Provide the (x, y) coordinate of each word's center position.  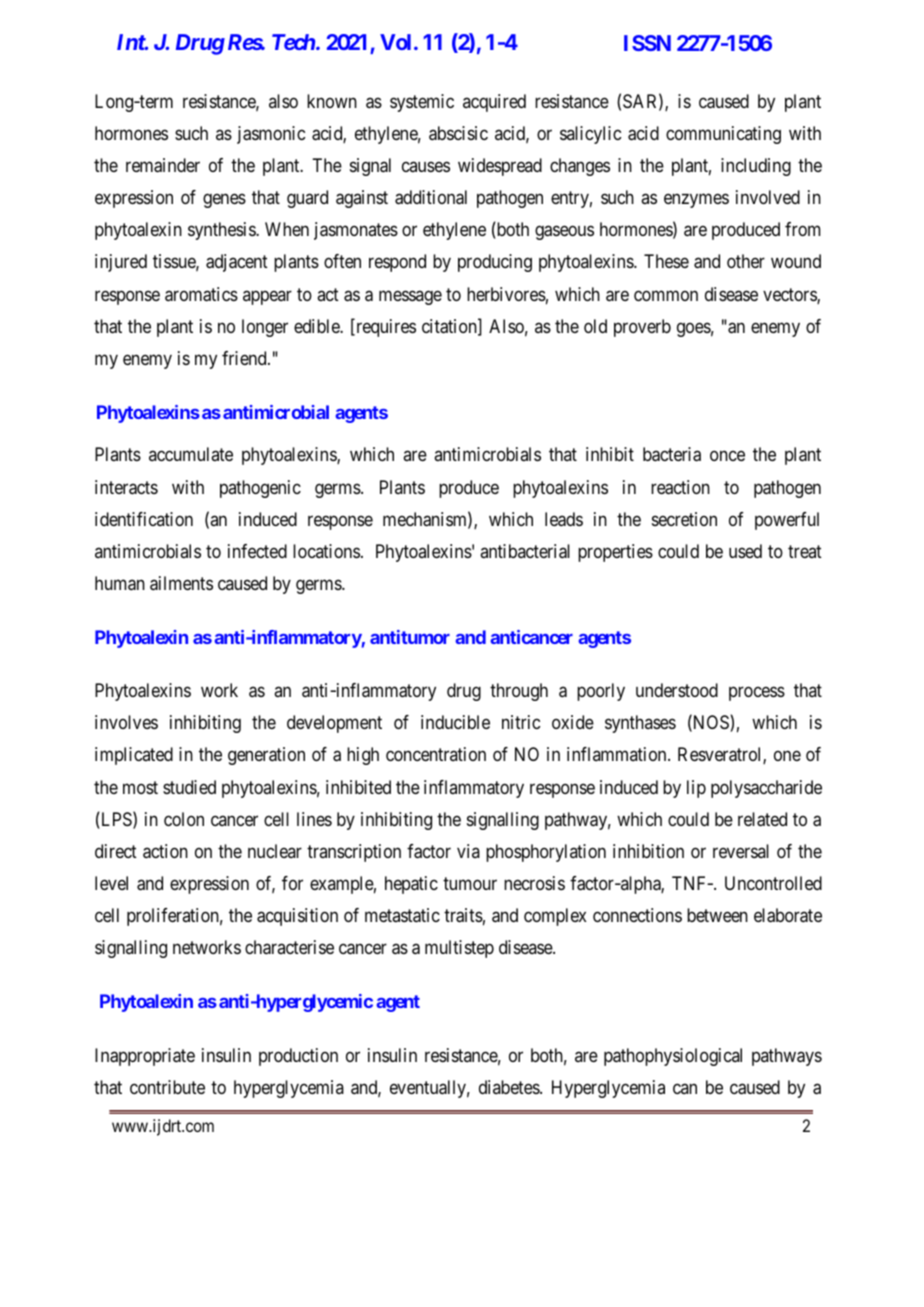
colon (184, 819)
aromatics (201, 294)
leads (564, 519)
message (410, 297)
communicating (723, 135)
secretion (684, 519)
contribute (167, 1087)
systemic (422, 103)
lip (696, 789)
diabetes (510, 1087)
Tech (293, 42)
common (666, 295)
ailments (181, 583)
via (468, 851)
